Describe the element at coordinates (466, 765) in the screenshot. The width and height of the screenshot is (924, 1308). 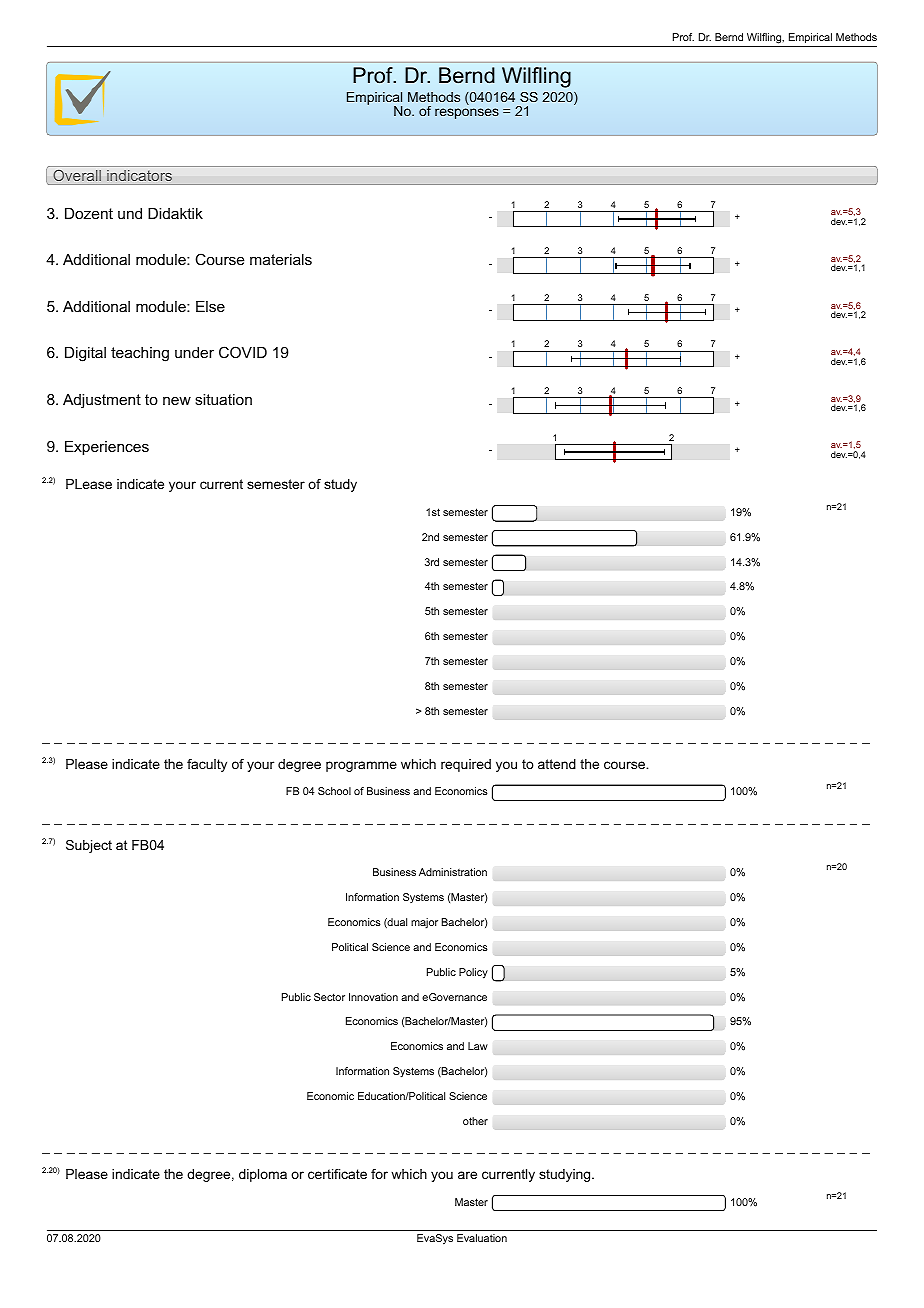
I see `required` at that location.
